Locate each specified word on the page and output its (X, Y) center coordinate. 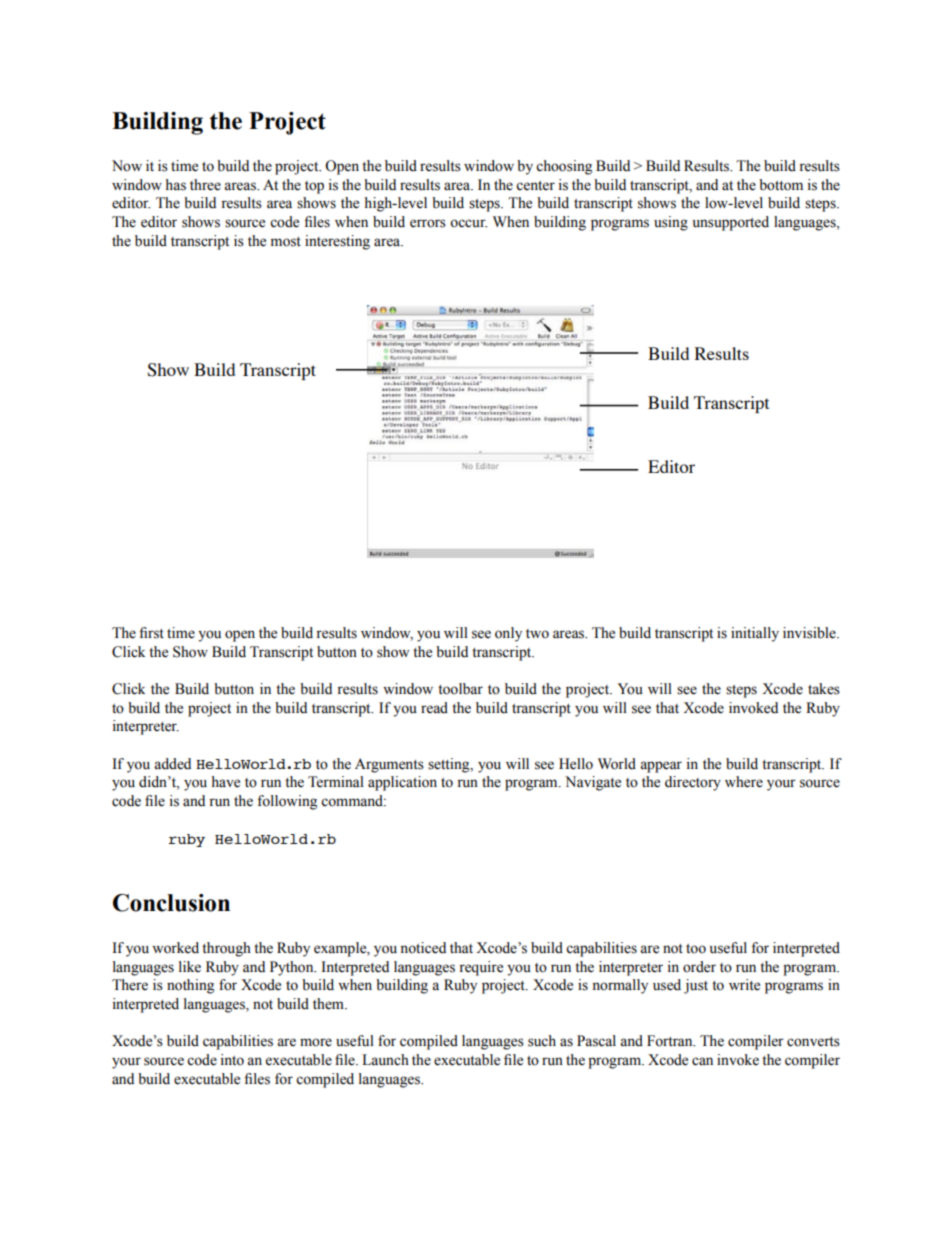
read (434, 708)
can (702, 1061)
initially (755, 634)
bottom (781, 185)
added (172, 764)
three (205, 185)
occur (468, 223)
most (286, 242)
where (744, 782)
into (232, 1060)
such (542, 1041)
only (508, 634)
